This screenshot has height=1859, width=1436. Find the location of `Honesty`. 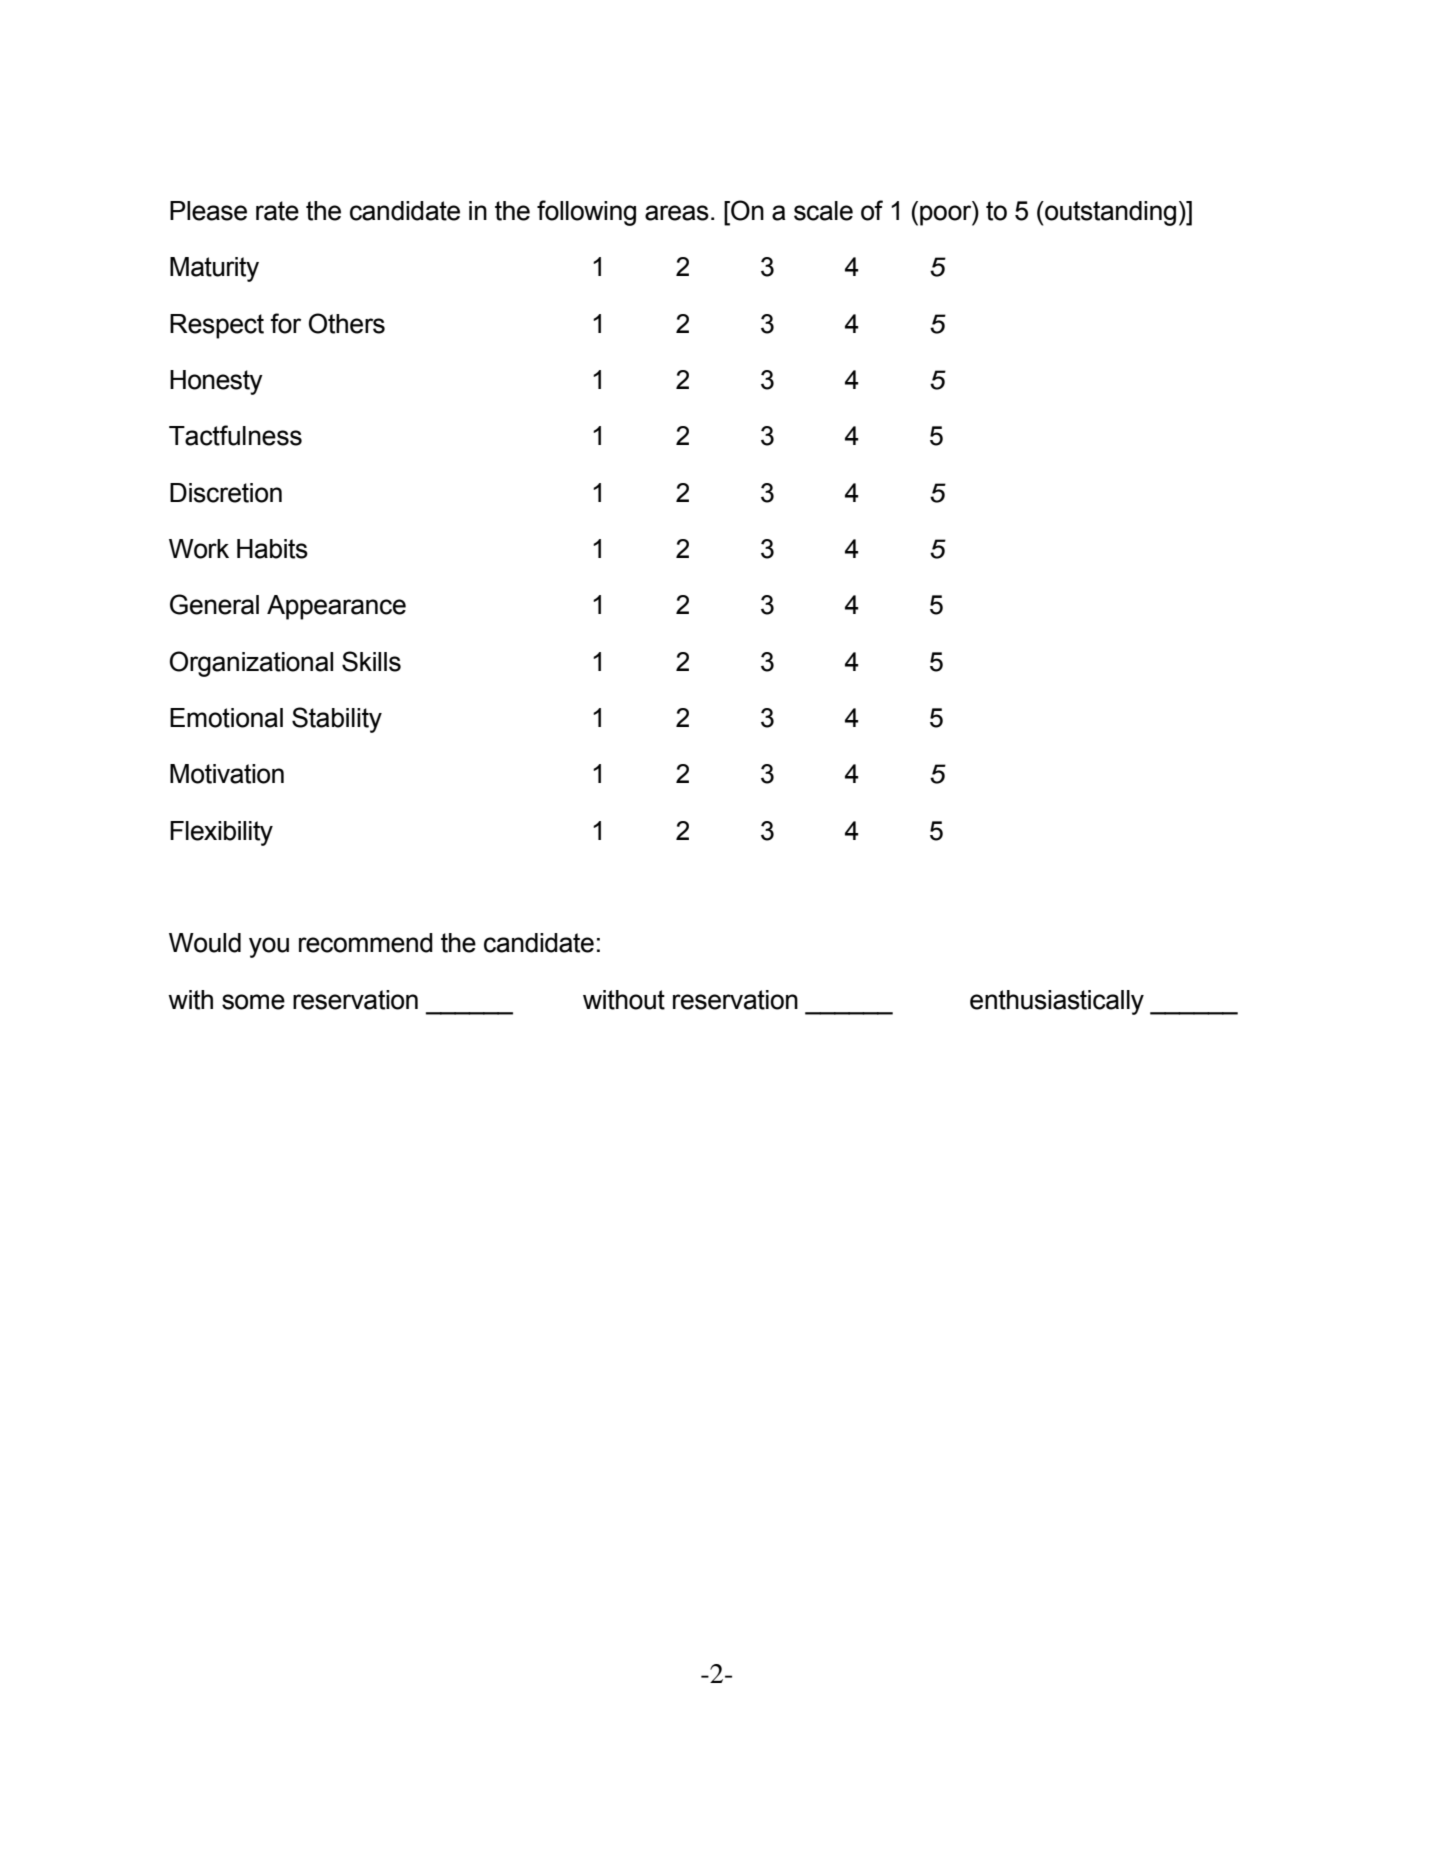

Honesty is located at coordinates (216, 382).
